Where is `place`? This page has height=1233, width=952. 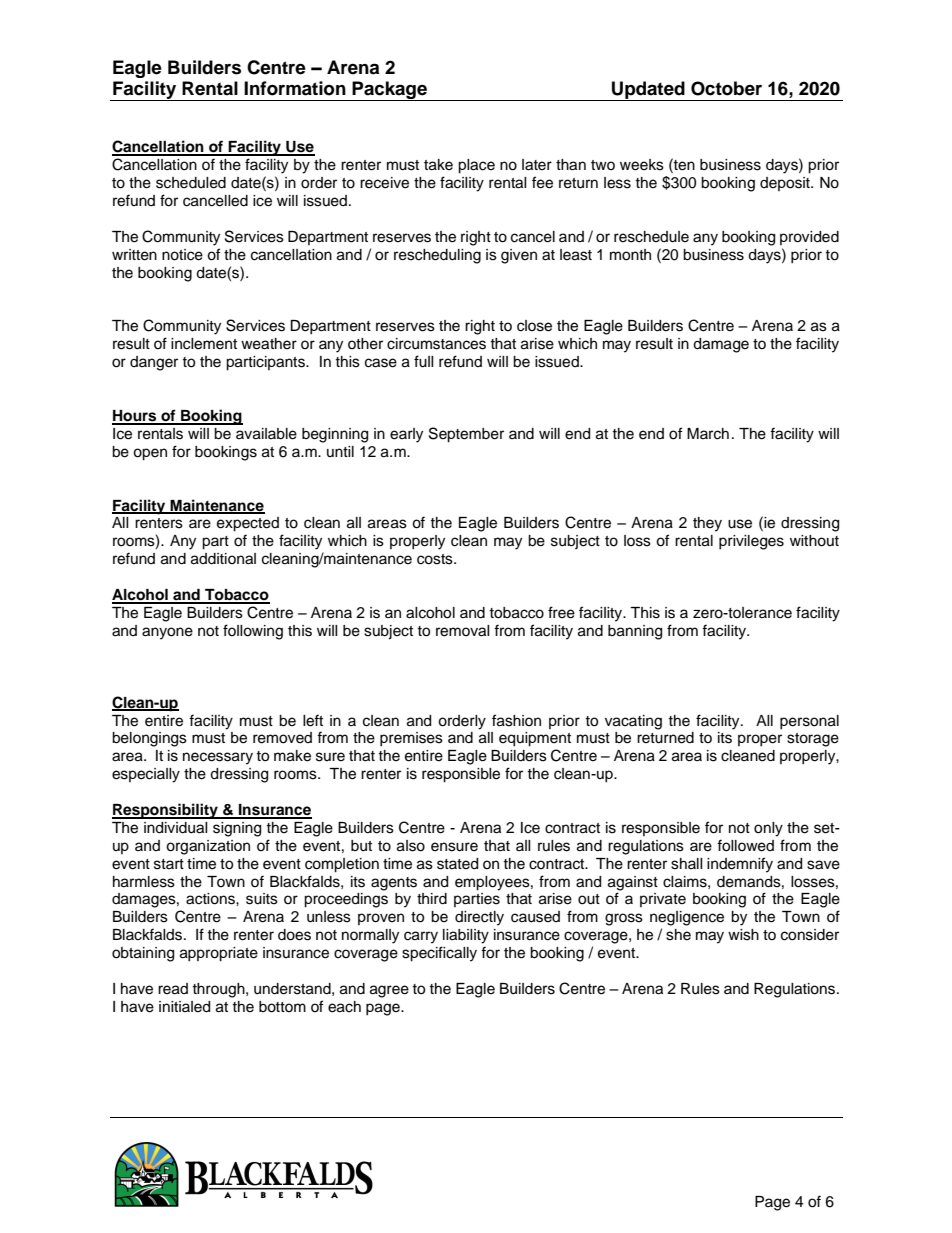 place is located at coordinates (476, 166).
